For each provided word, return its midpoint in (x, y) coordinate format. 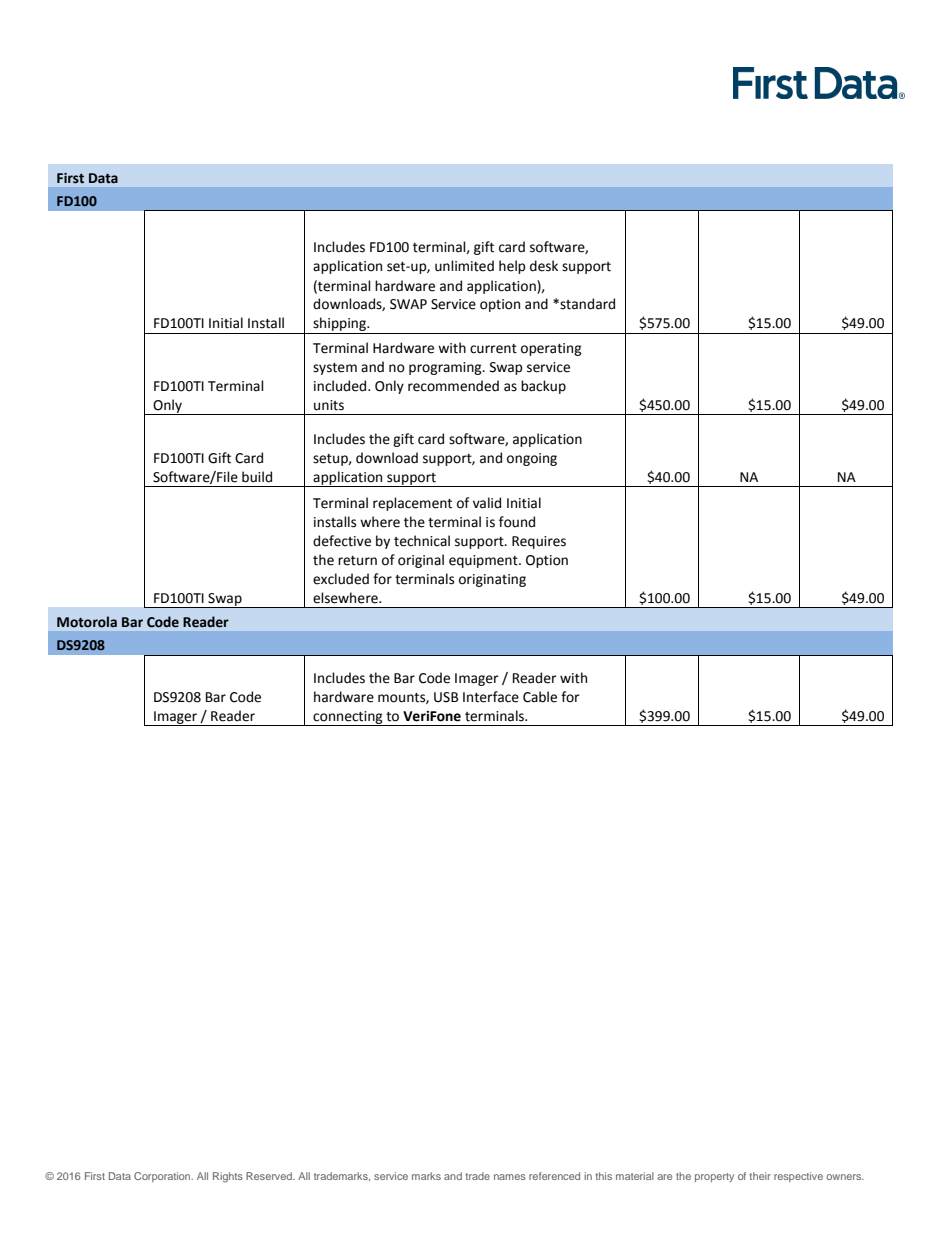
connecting (348, 718)
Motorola (87, 622)
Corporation (163, 1177)
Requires (539, 542)
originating (492, 580)
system (335, 369)
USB (446, 697)
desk (544, 266)
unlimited (464, 266)
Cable (540, 697)
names (510, 1177)
